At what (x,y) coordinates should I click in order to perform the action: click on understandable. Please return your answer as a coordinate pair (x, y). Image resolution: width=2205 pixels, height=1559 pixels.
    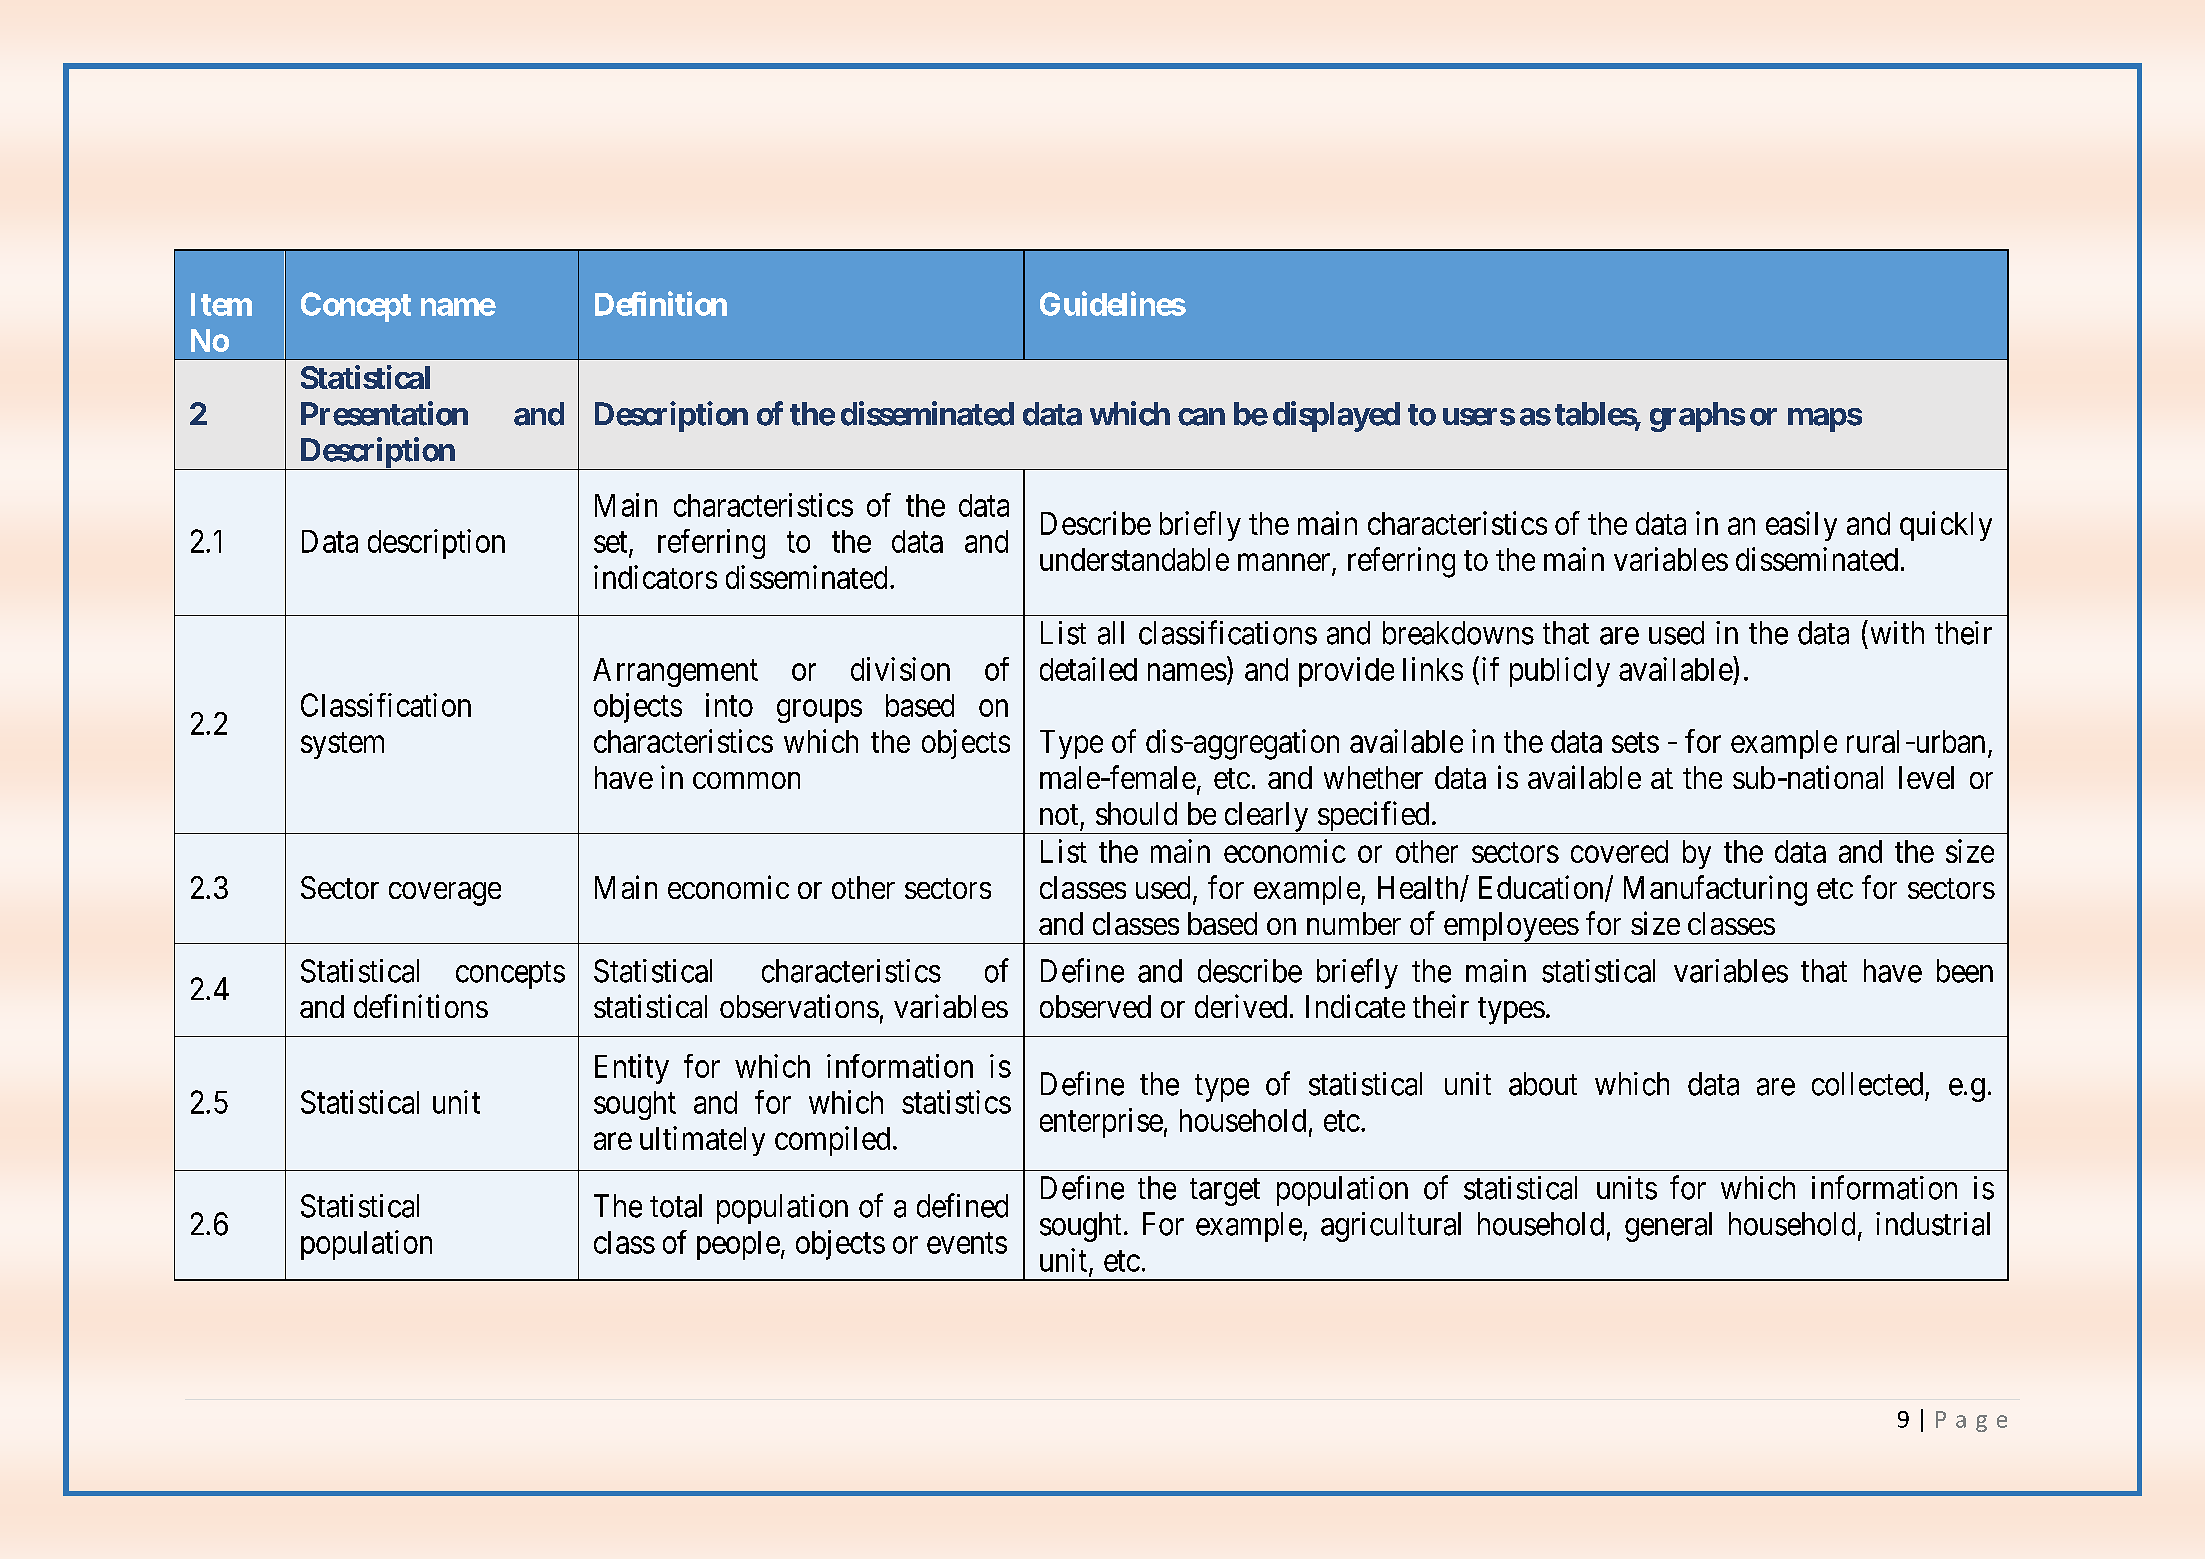
    Looking at the image, I should click on (1134, 559).
